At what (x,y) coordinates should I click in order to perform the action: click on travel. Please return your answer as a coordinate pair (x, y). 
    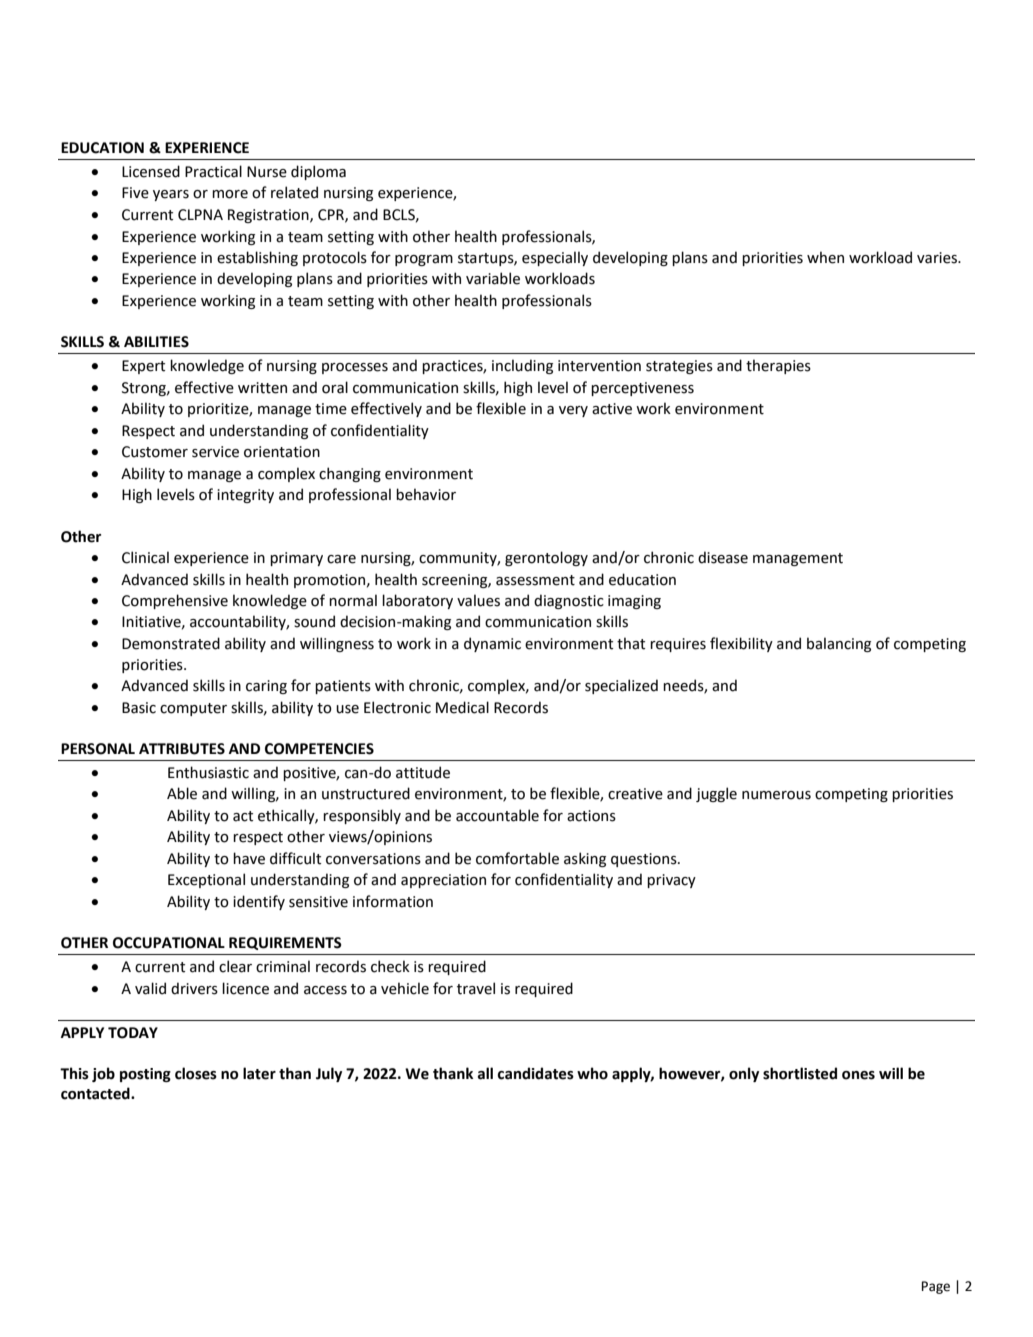
    Looking at the image, I should click on (476, 988).
